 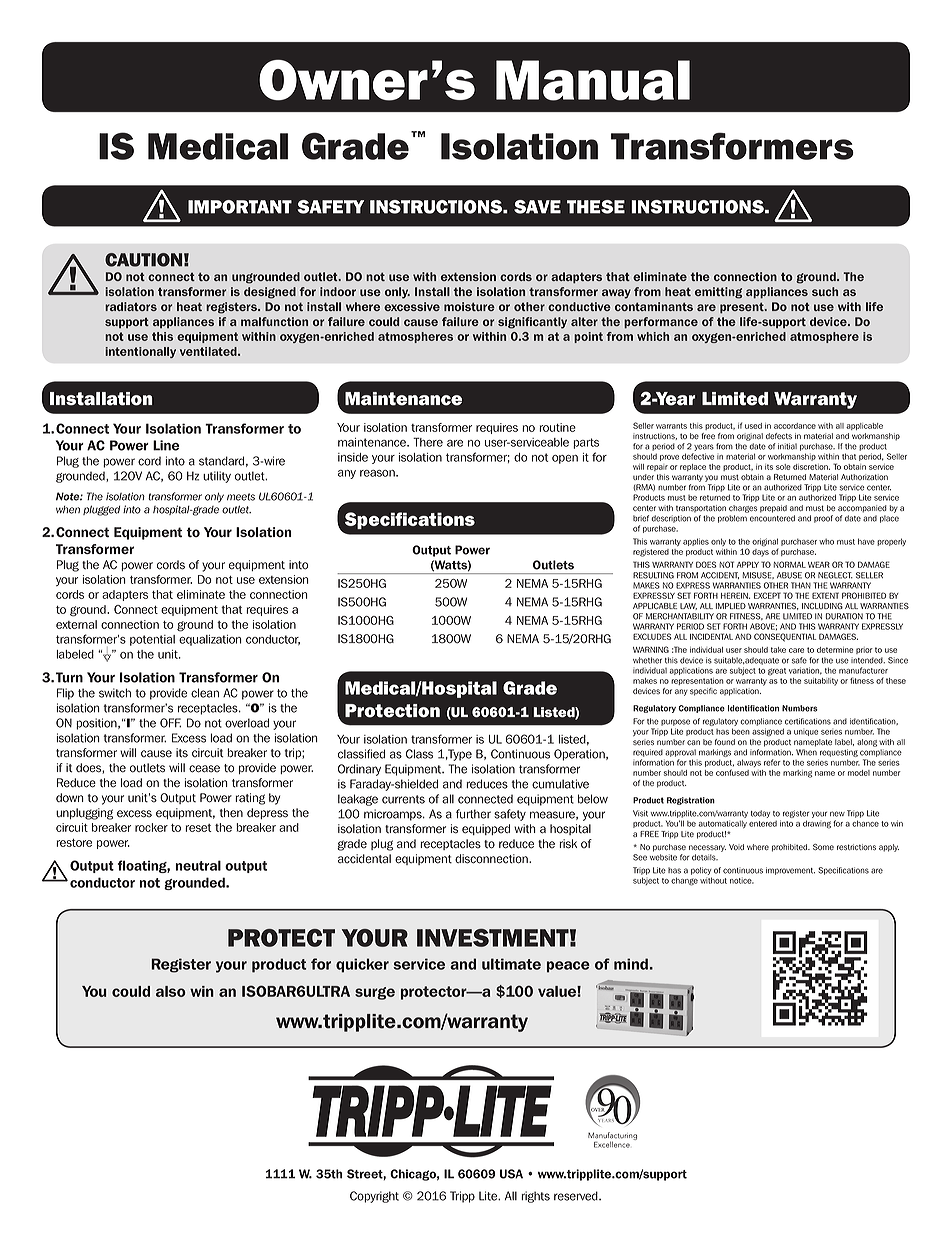 What do you see at coordinates (825, 291) in the screenshot?
I see `such` at bounding box center [825, 291].
